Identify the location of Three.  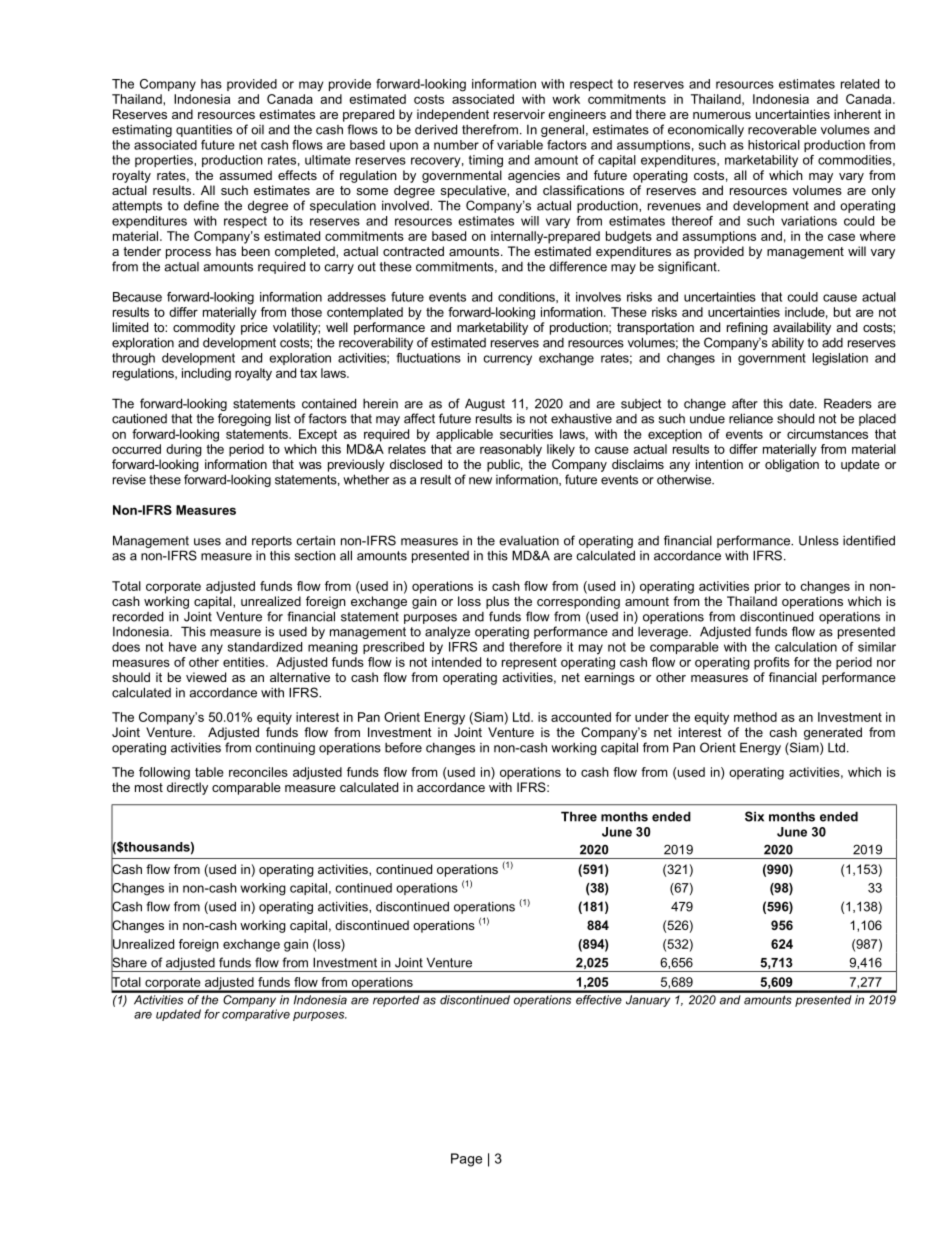
(579, 816).
